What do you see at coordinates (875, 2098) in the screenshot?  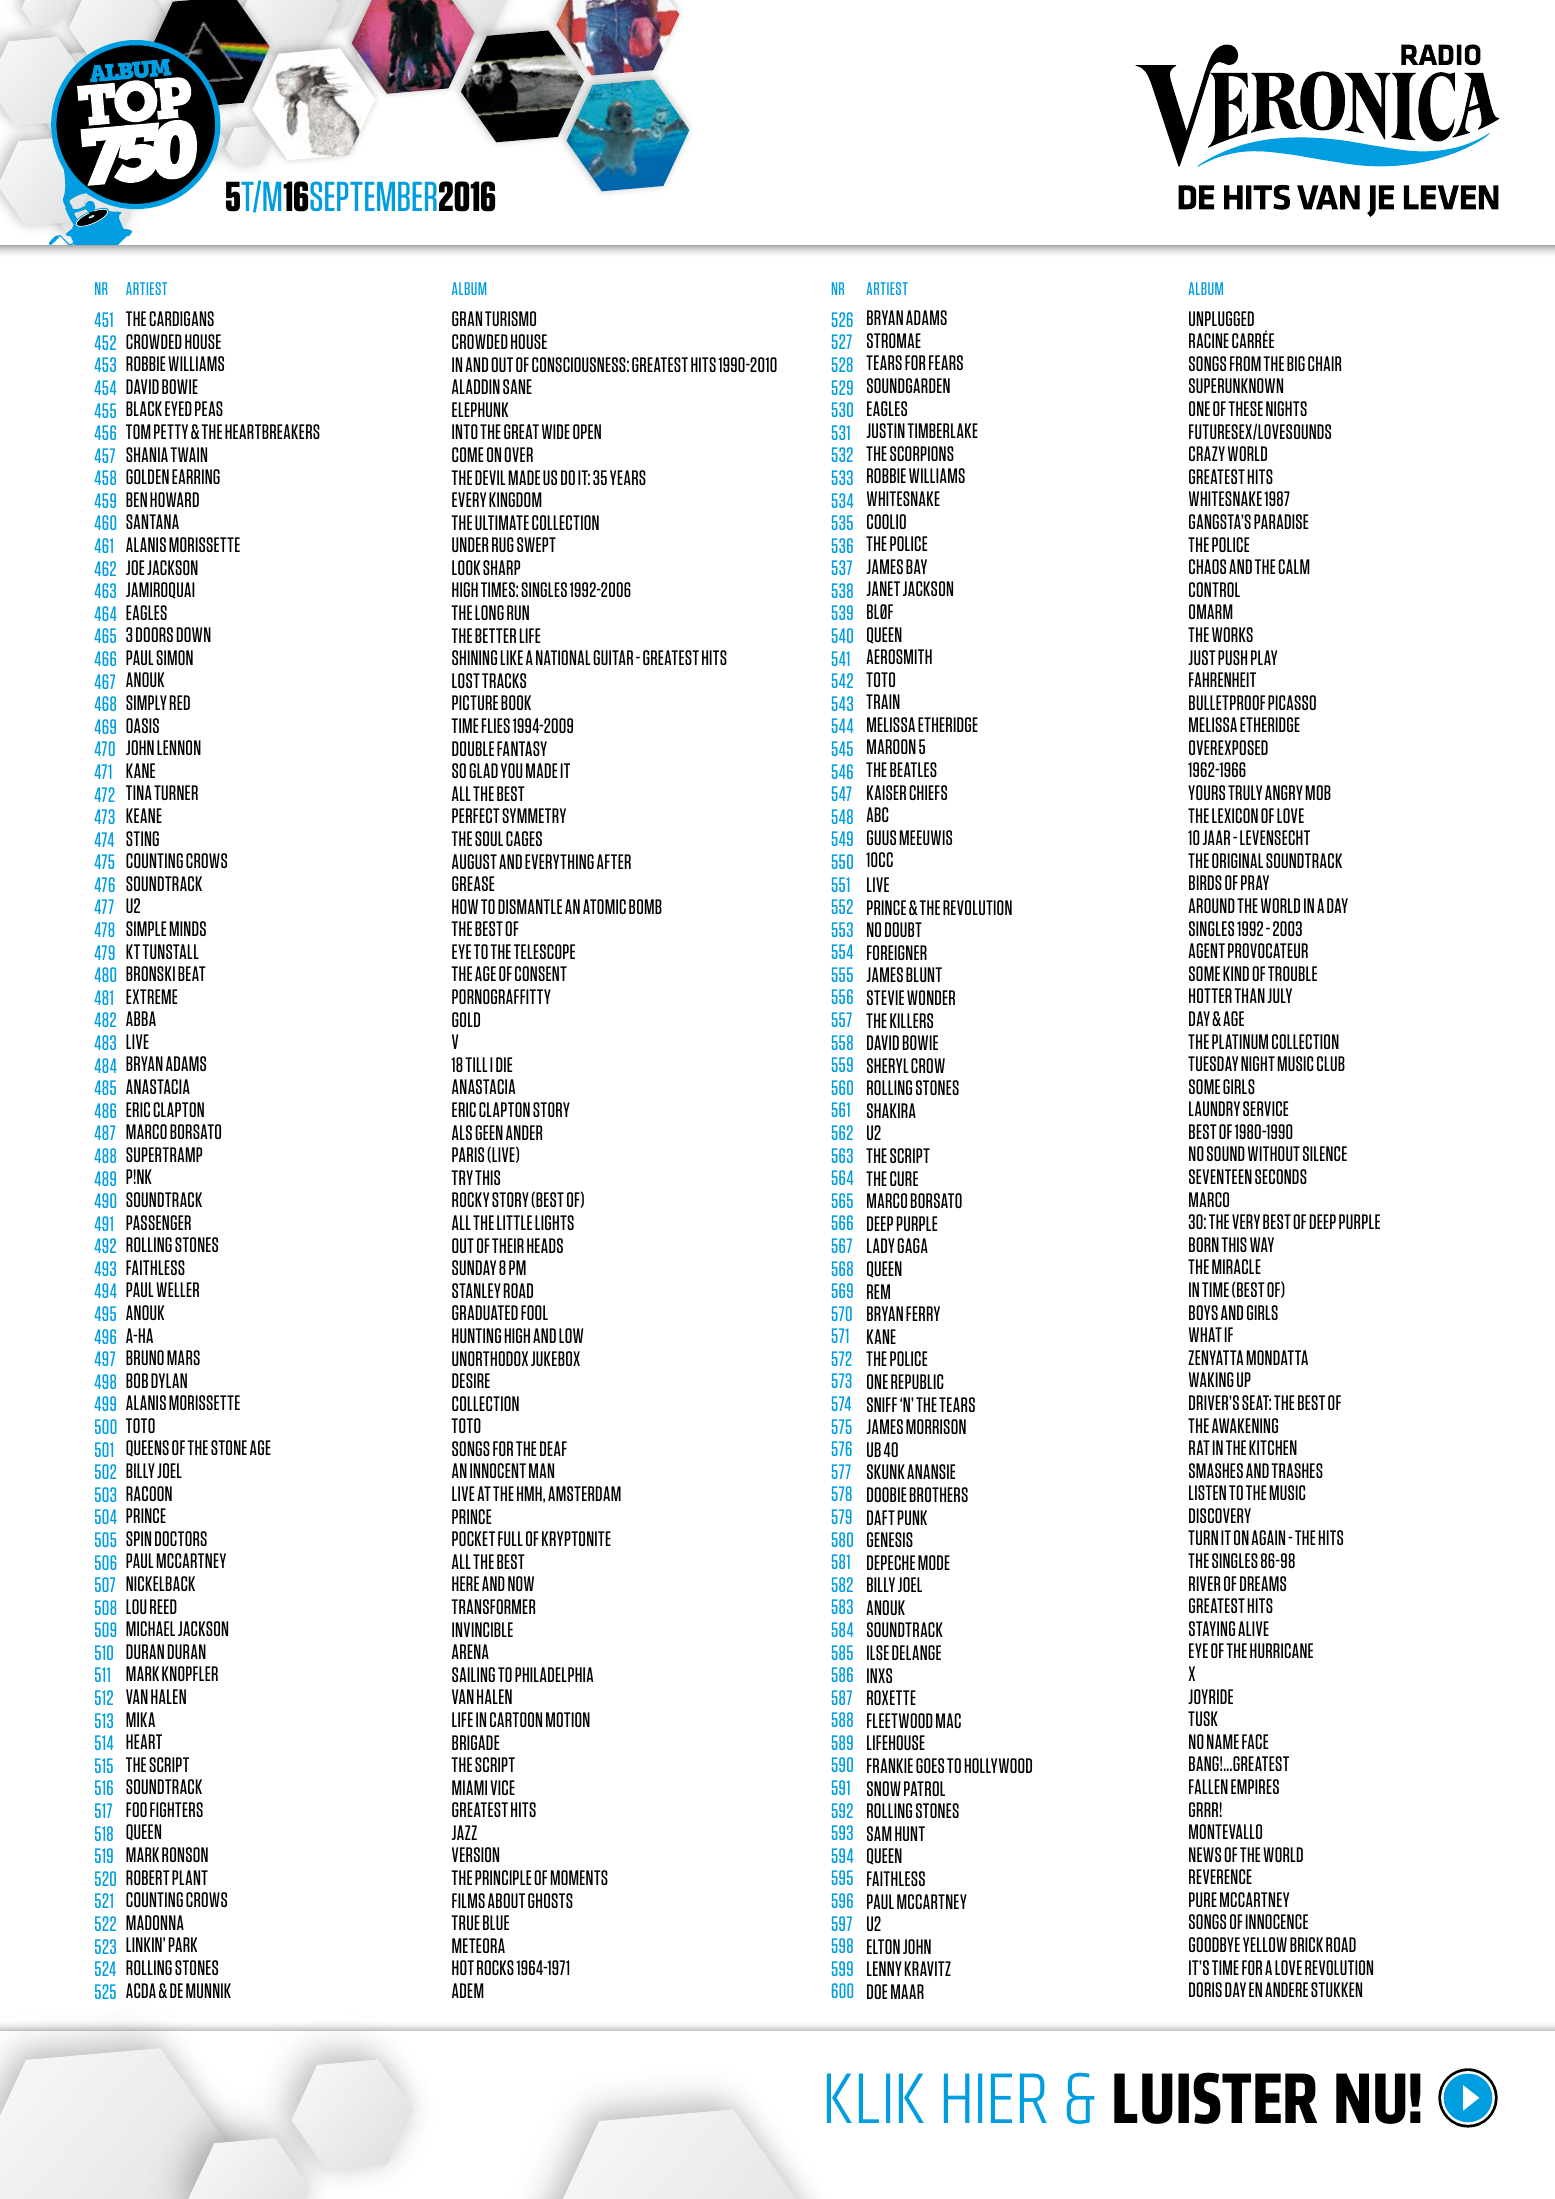 I see `KLIK` at bounding box center [875, 2098].
